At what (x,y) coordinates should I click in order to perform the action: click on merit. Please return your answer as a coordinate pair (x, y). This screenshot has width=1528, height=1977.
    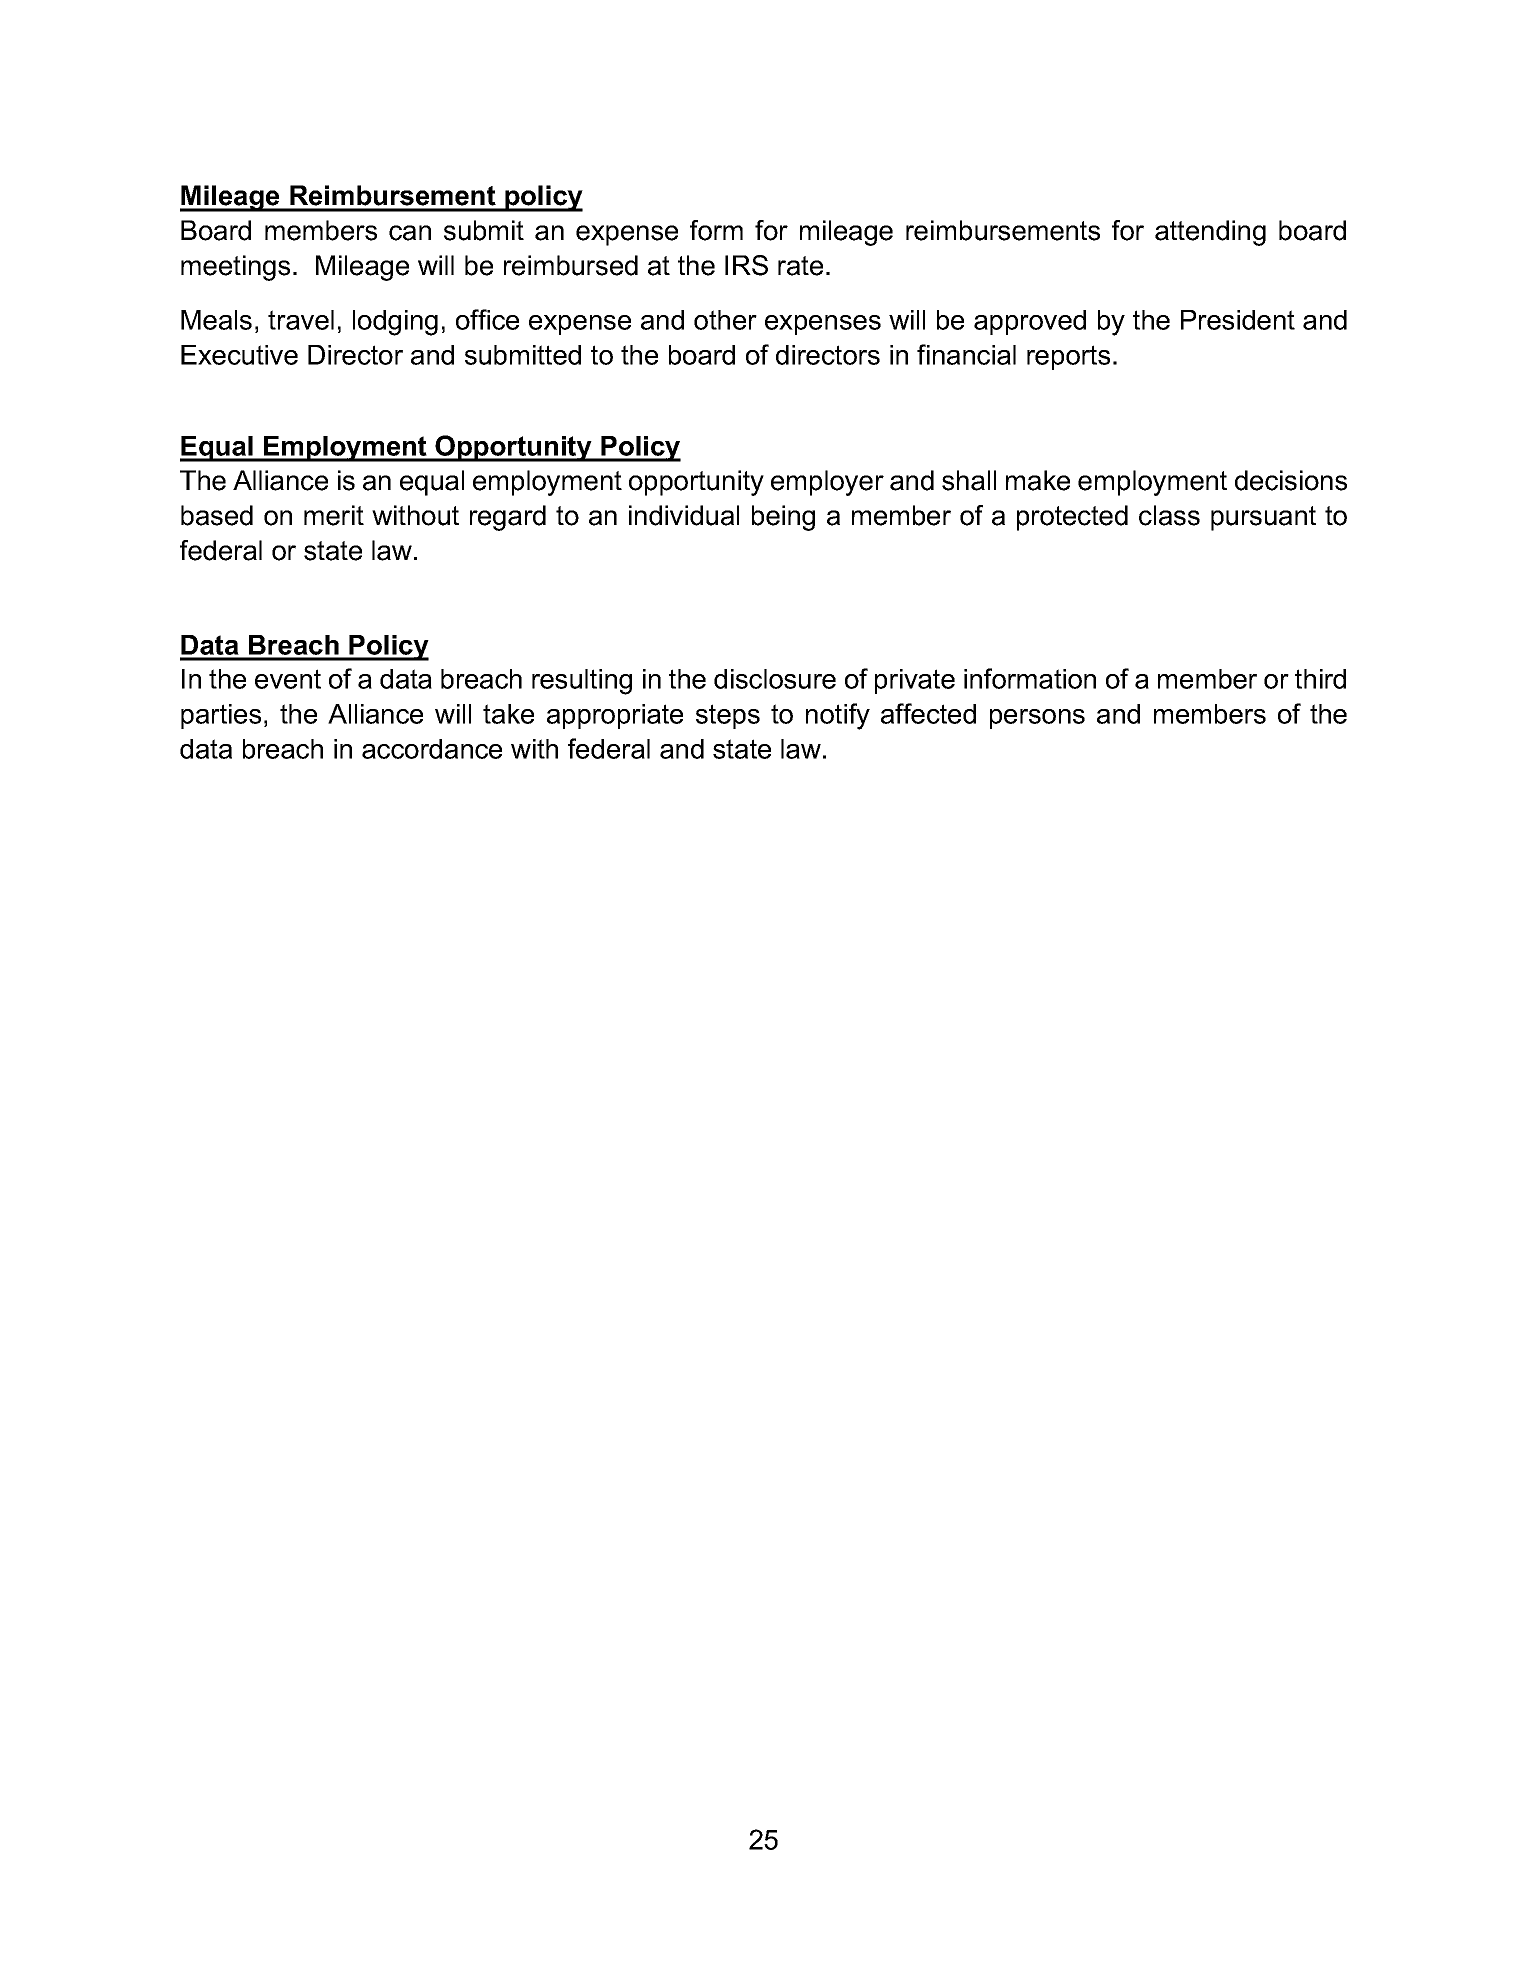
    Looking at the image, I should click on (334, 515).
